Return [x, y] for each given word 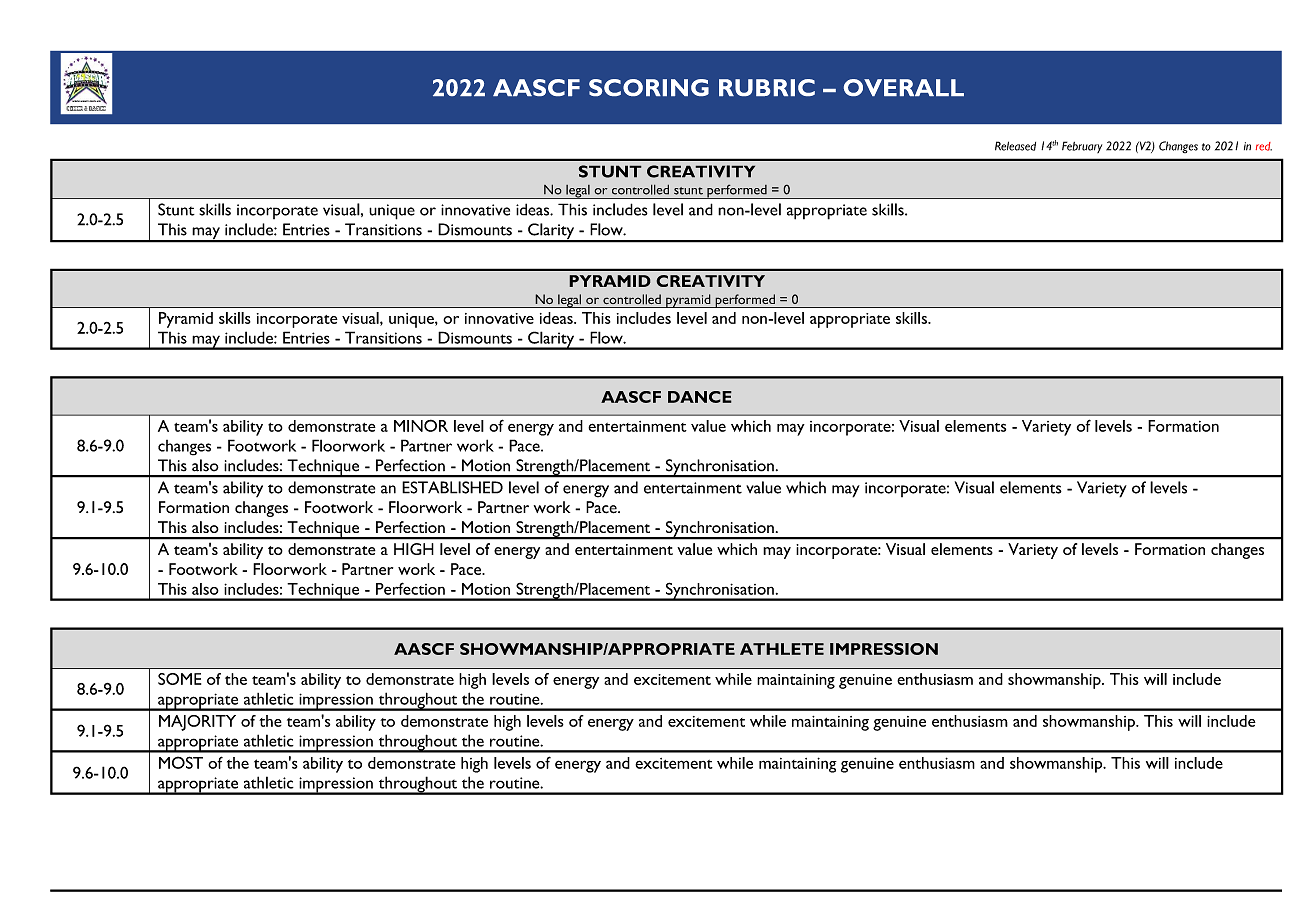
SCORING [649, 87]
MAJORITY [197, 723]
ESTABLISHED [452, 487]
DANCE [700, 397]
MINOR [421, 425]
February [1082, 147]
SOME [179, 679]
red [1264, 146]
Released [1015, 146]
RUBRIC [767, 87]
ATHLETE [782, 649]
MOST [181, 762]
